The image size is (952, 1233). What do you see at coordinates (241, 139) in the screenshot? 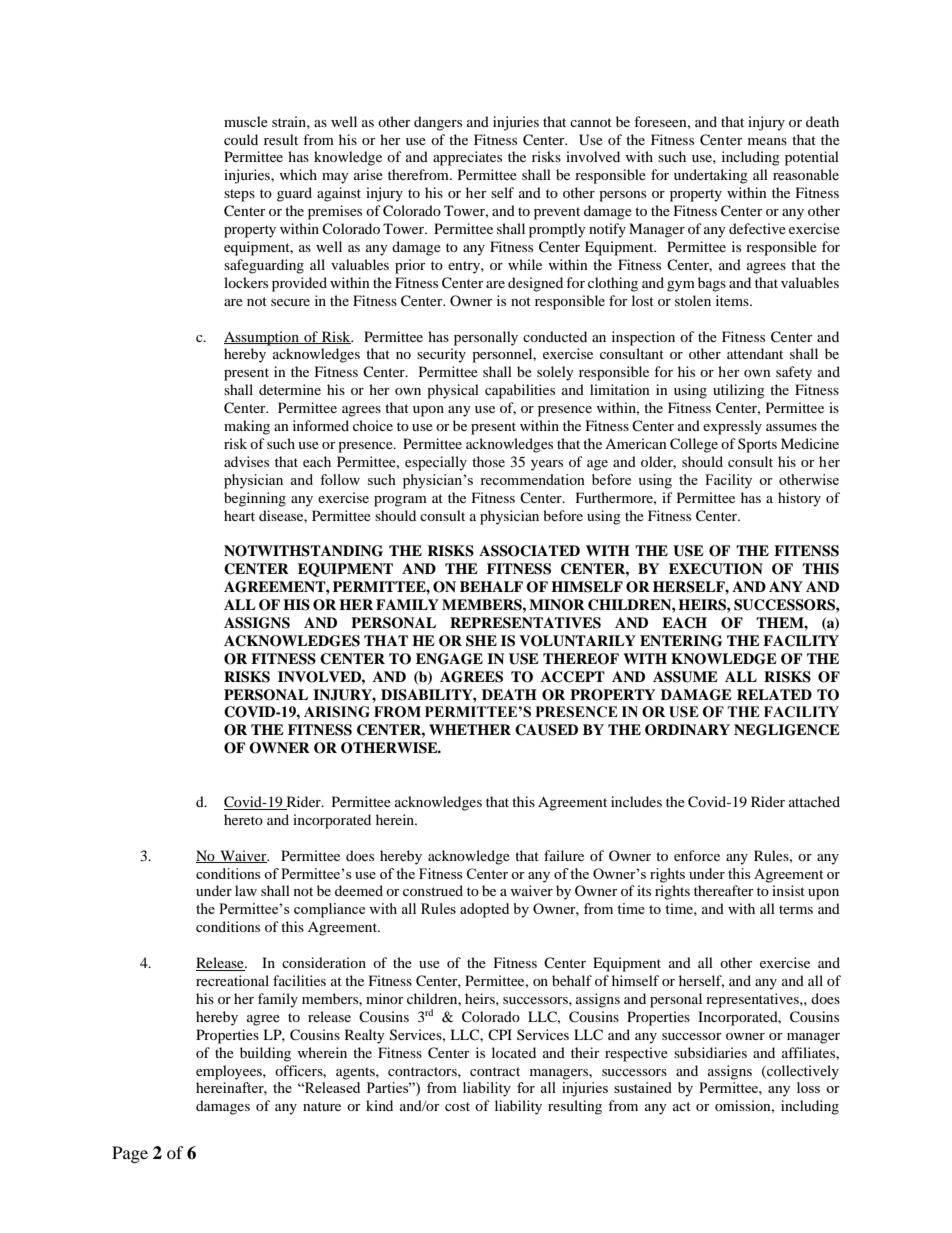
I see `could` at bounding box center [241, 139].
